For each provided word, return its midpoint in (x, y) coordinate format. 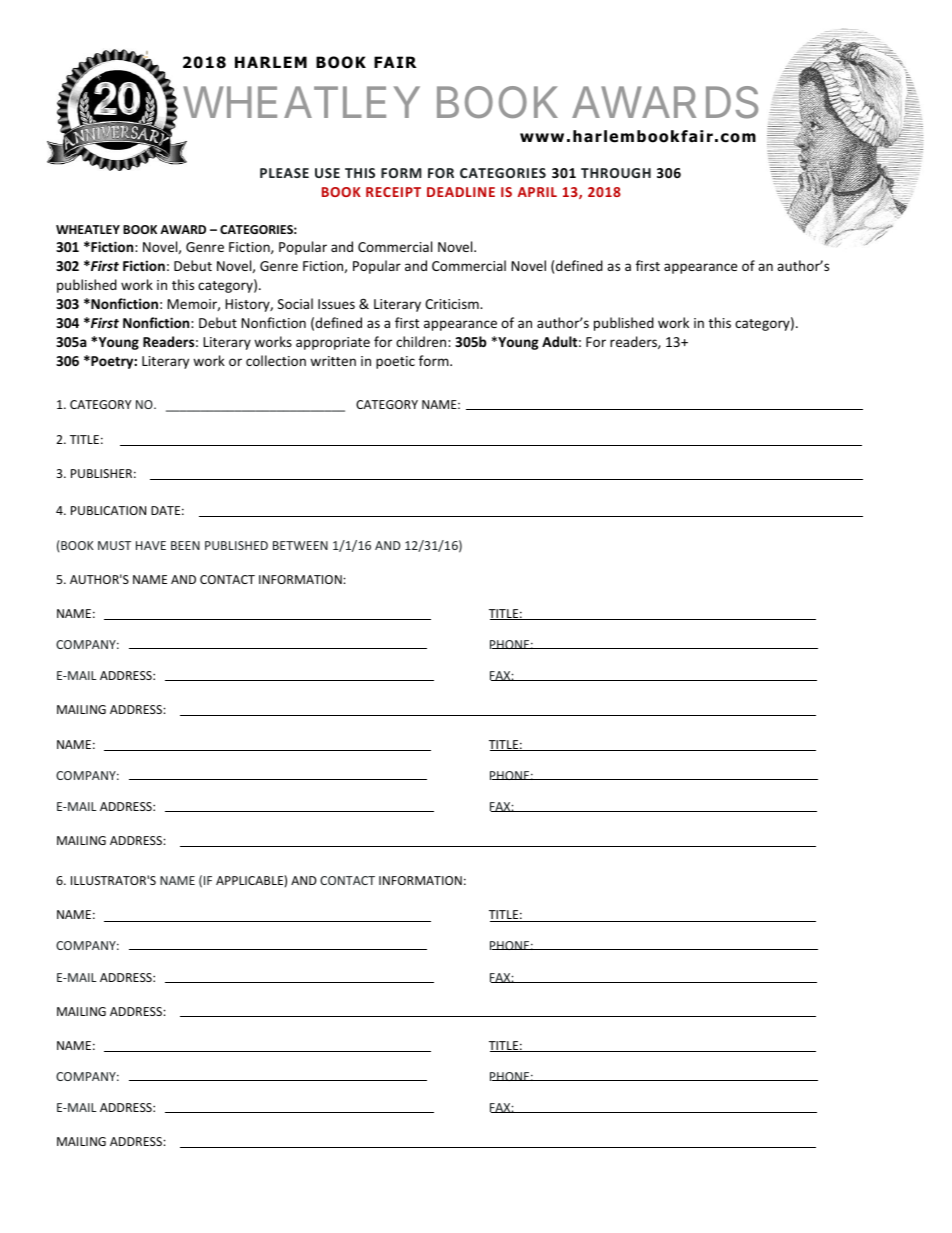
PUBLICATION (108, 510)
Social (295, 303)
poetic (395, 362)
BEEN (185, 545)
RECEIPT (393, 192)
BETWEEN (300, 545)
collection (276, 360)
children (422, 341)
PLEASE (284, 173)
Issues (336, 304)
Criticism (453, 304)
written (333, 361)
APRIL (537, 192)
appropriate (333, 343)
